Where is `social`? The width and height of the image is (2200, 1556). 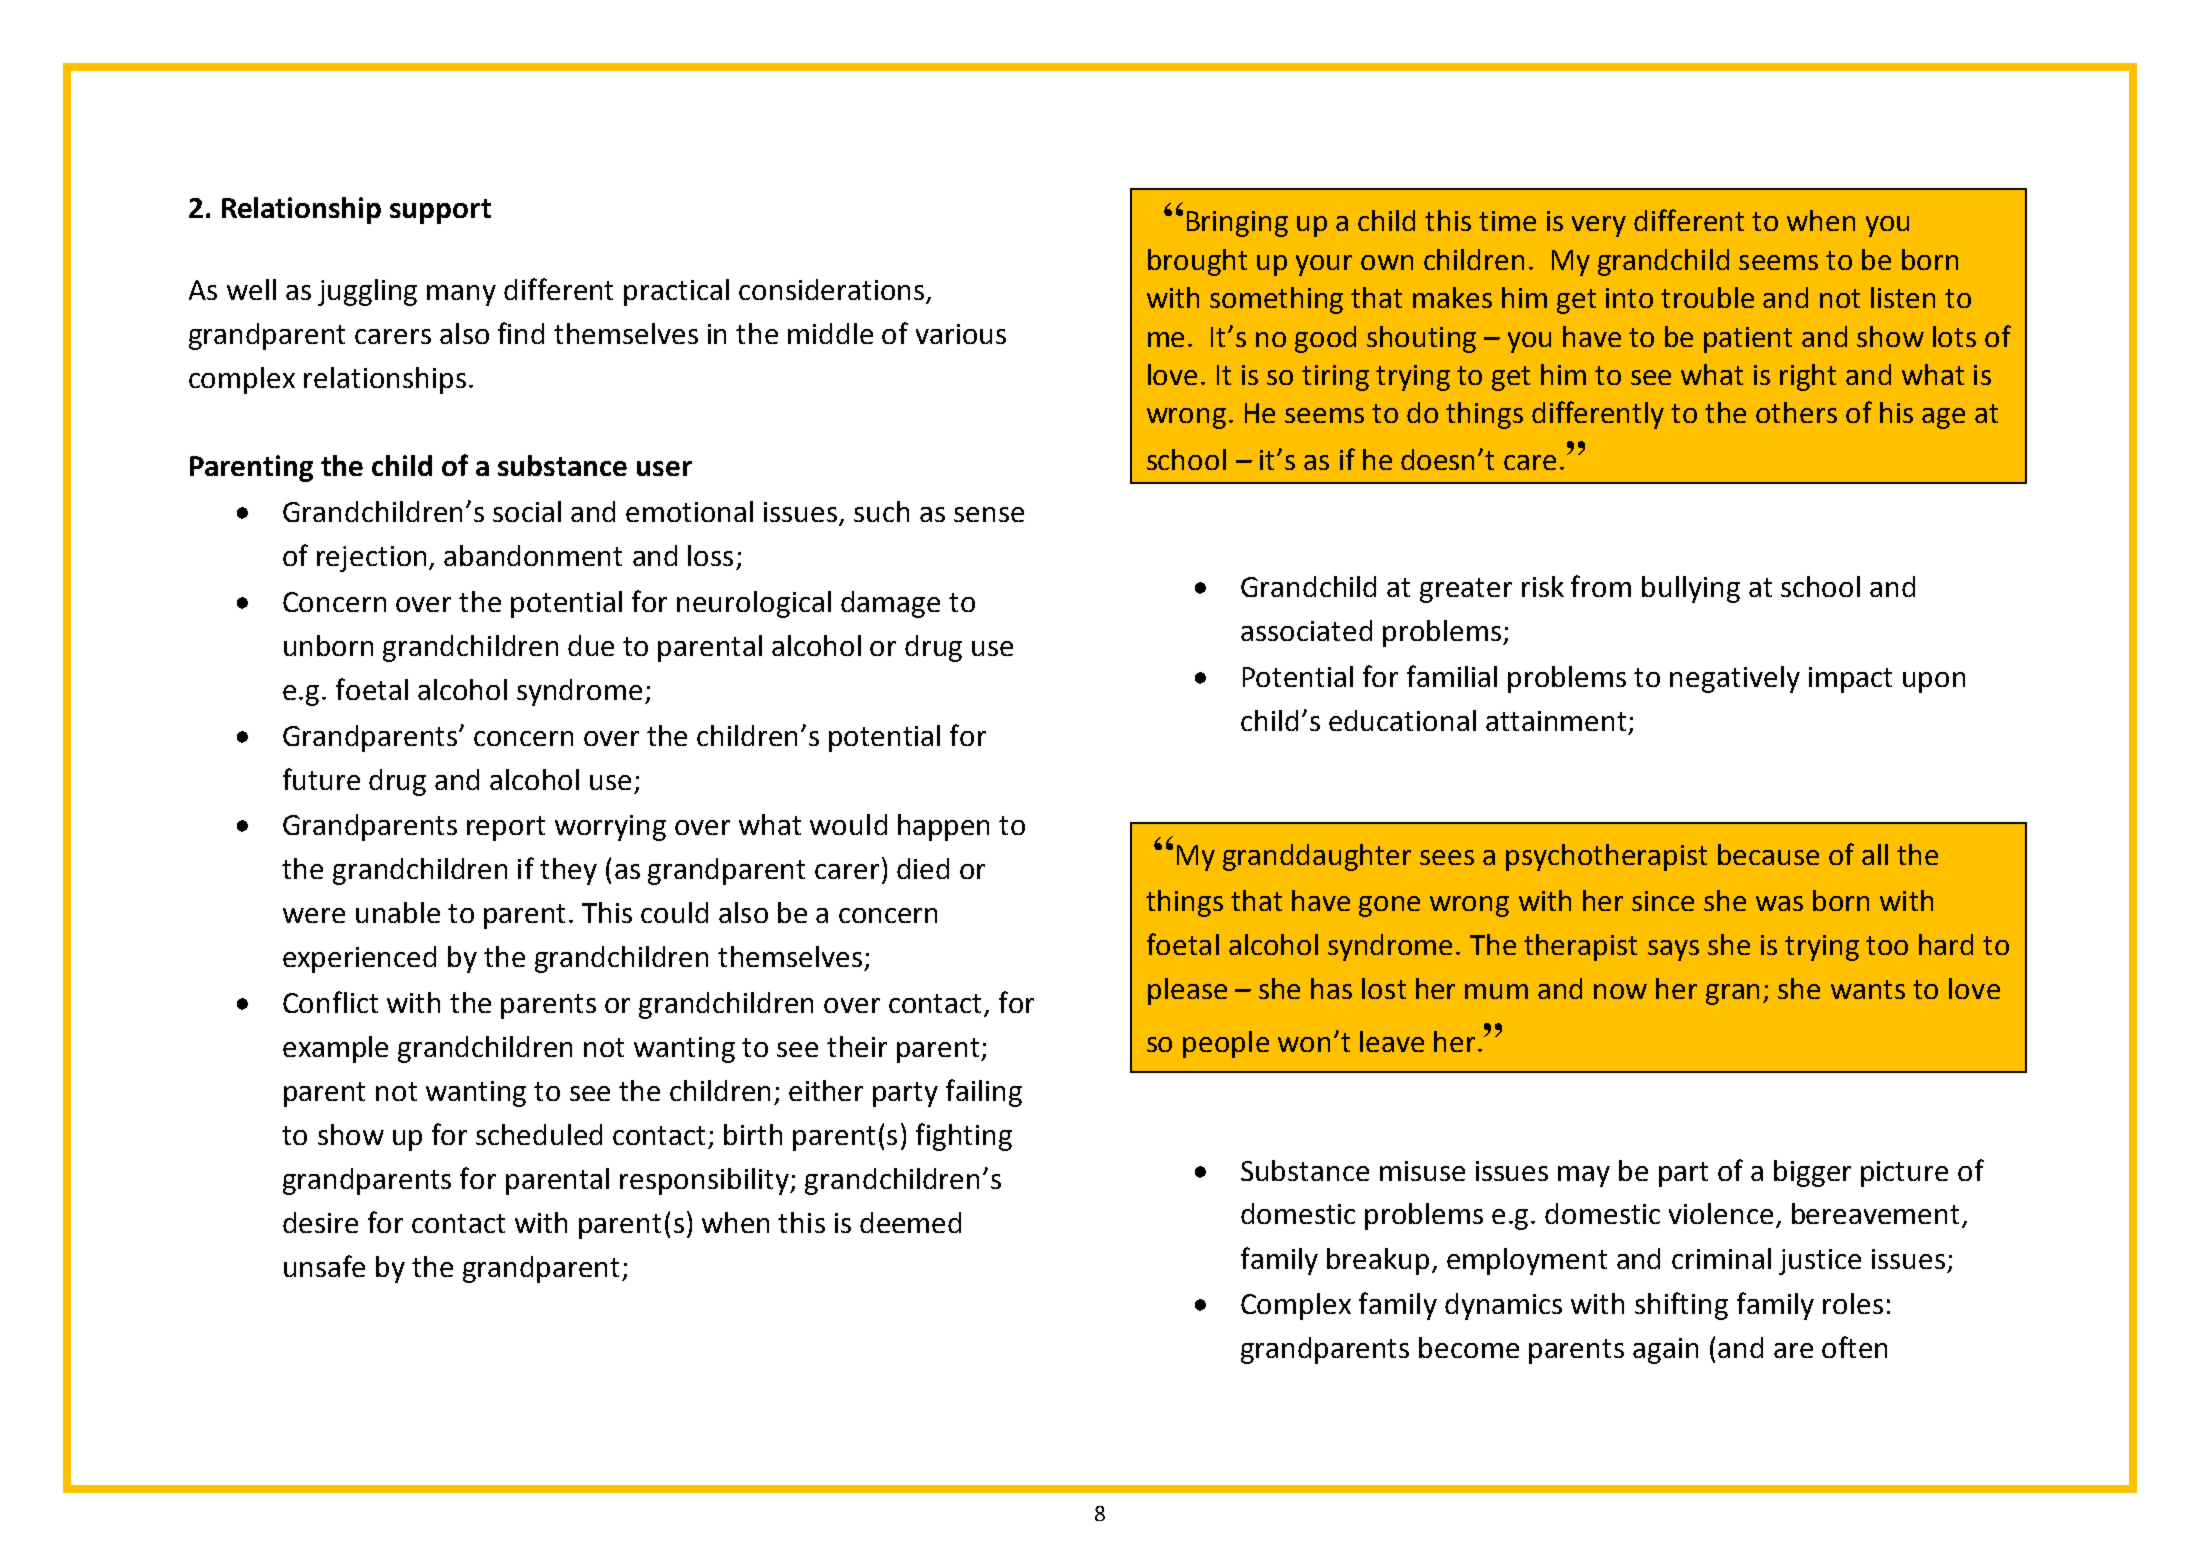
social is located at coordinates (527, 511).
